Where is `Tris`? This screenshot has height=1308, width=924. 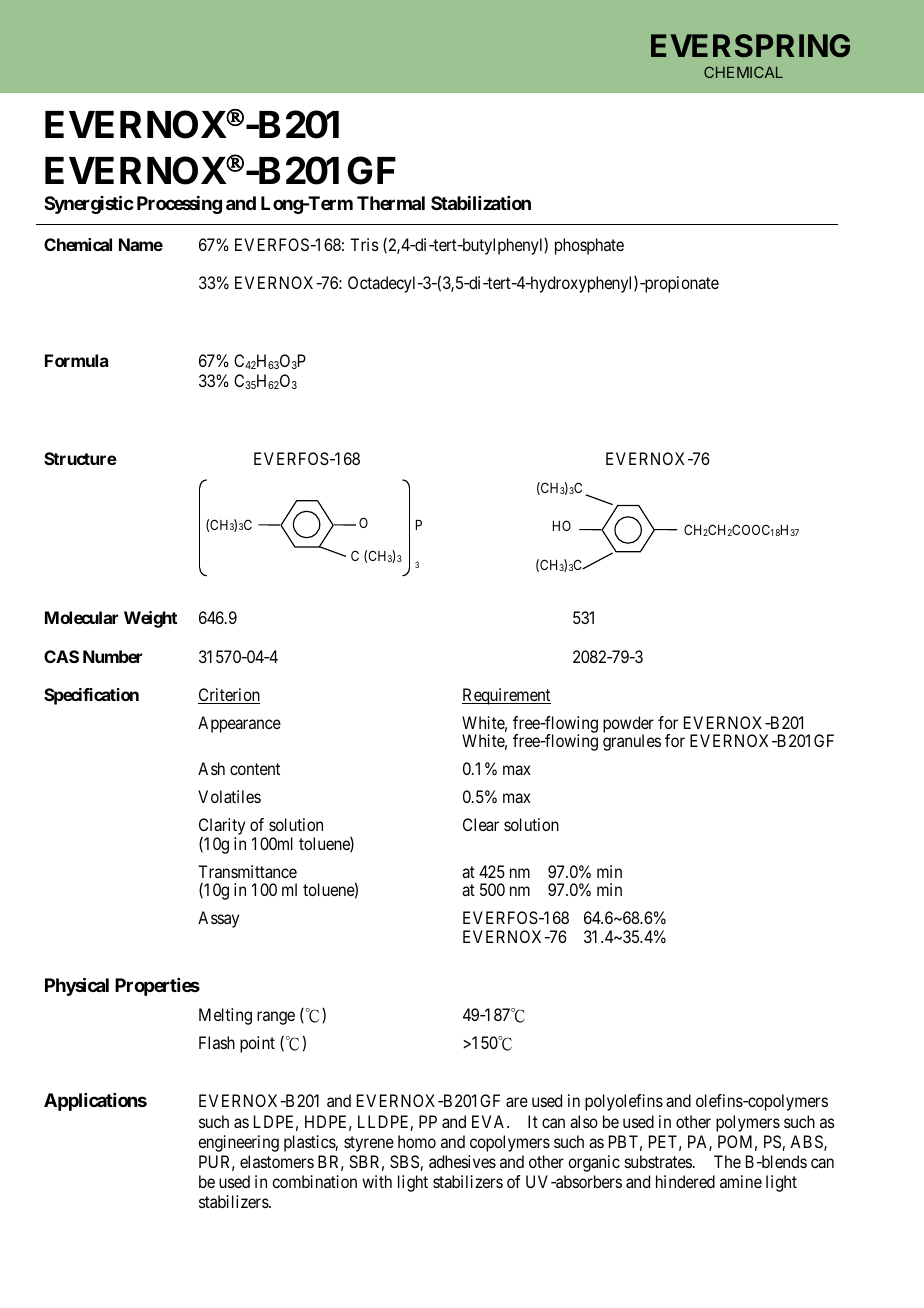 Tris is located at coordinates (364, 244).
